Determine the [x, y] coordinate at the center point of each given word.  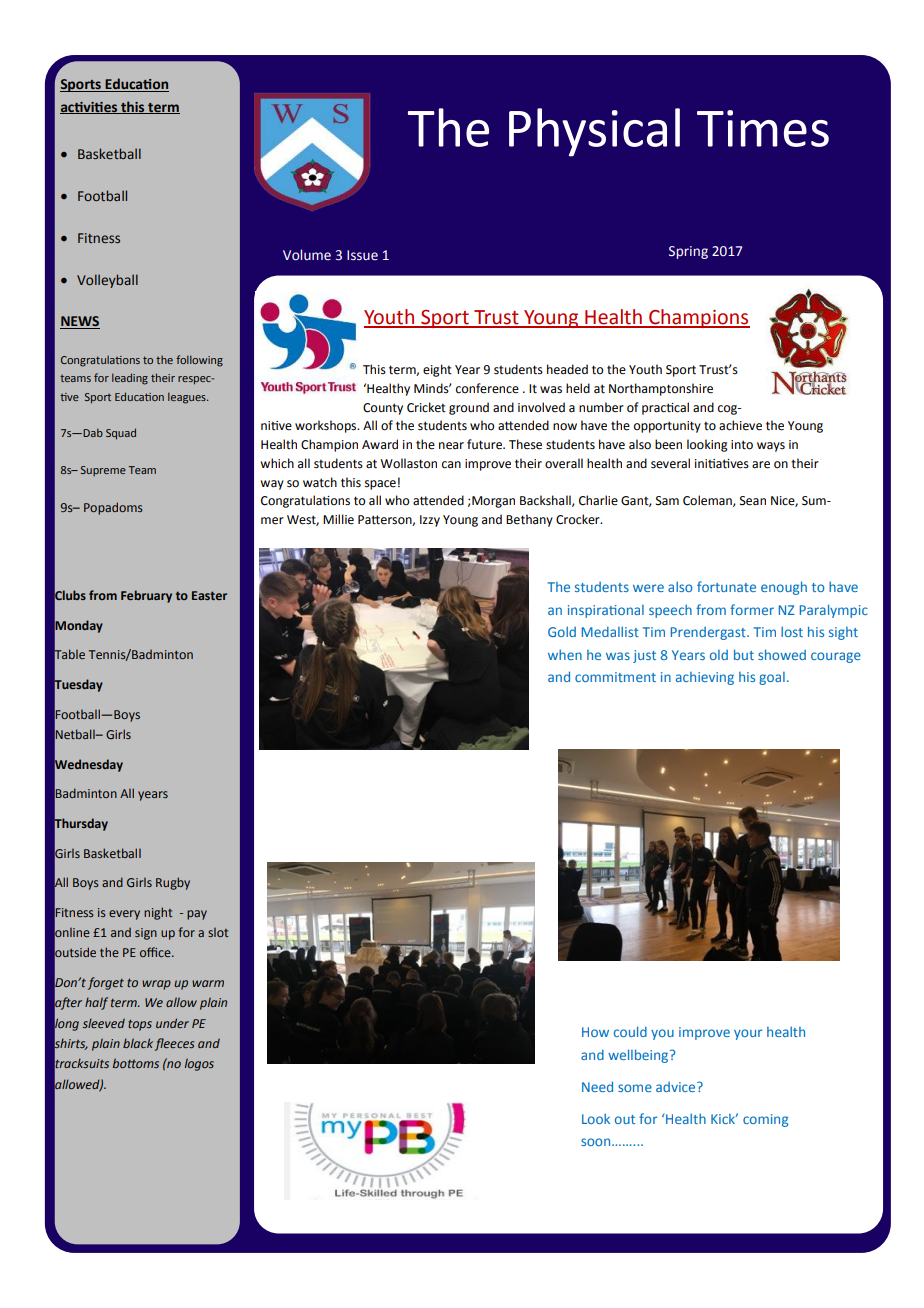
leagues [188, 398]
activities [90, 108]
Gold [562, 631]
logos [199, 1064]
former [752, 609]
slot [218, 932]
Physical [594, 132]
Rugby [173, 883]
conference [487, 388]
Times [763, 128]
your [748, 1034]
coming [765, 1120]
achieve [740, 425]
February [146, 596]
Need [597, 1086]
